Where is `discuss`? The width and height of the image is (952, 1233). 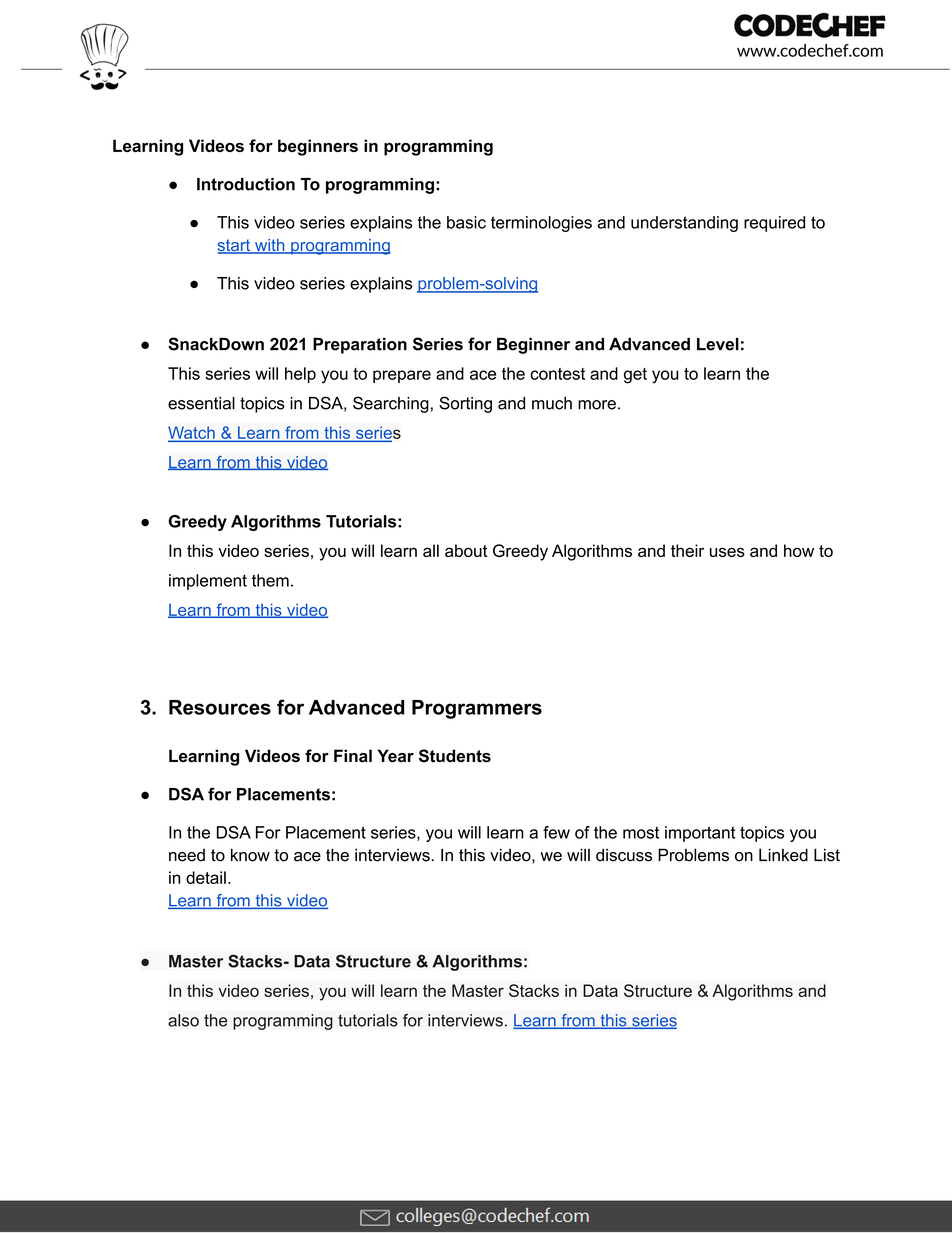
discuss is located at coordinates (624, 855).
